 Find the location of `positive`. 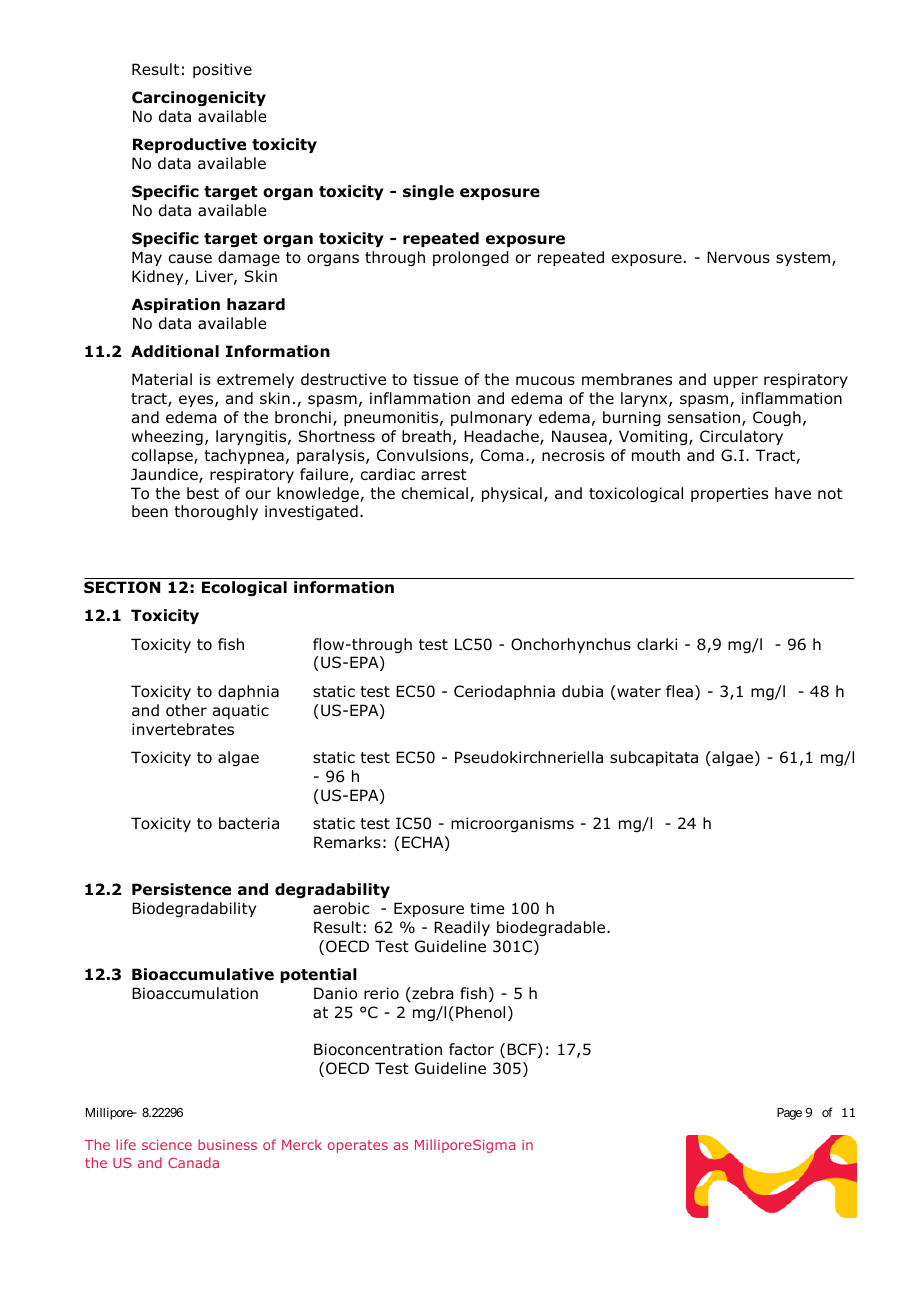

positive is located at coordinates (222, 70).
